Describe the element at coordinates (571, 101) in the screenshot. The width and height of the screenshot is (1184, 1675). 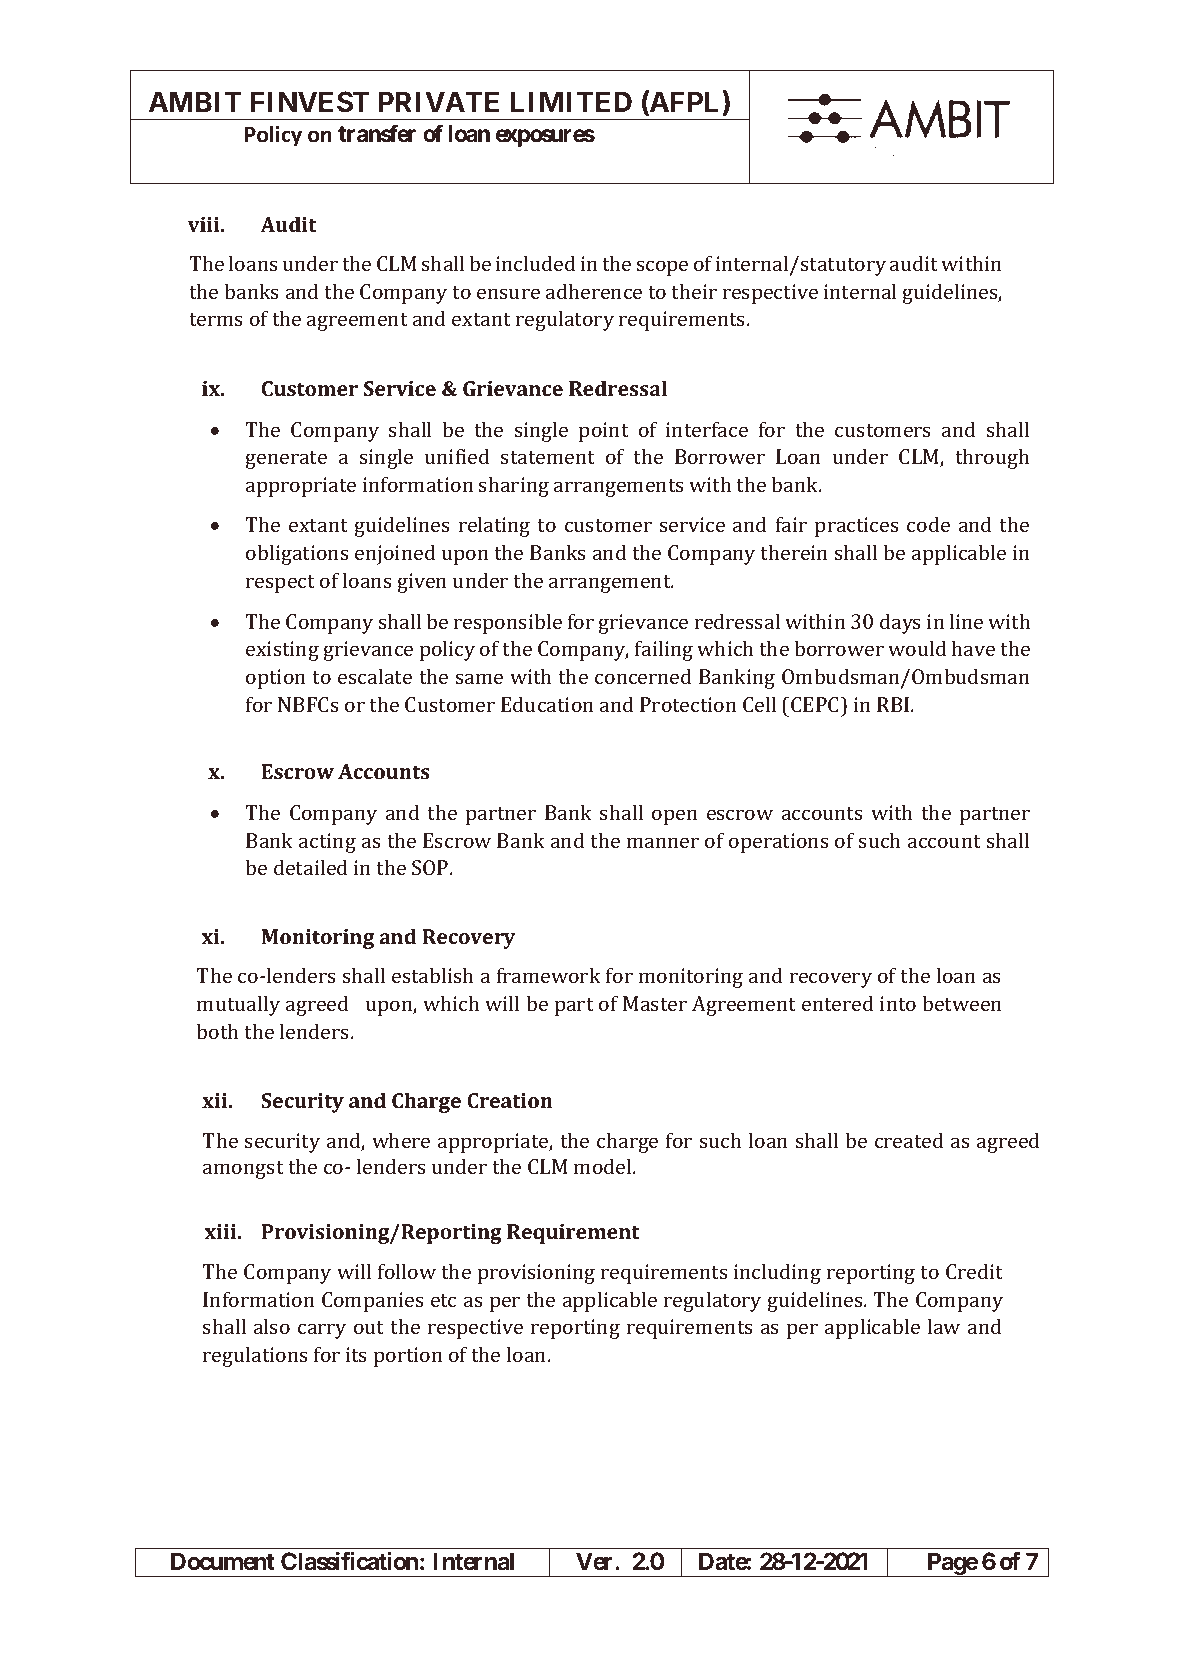
I see `LIMITED` at that location.
